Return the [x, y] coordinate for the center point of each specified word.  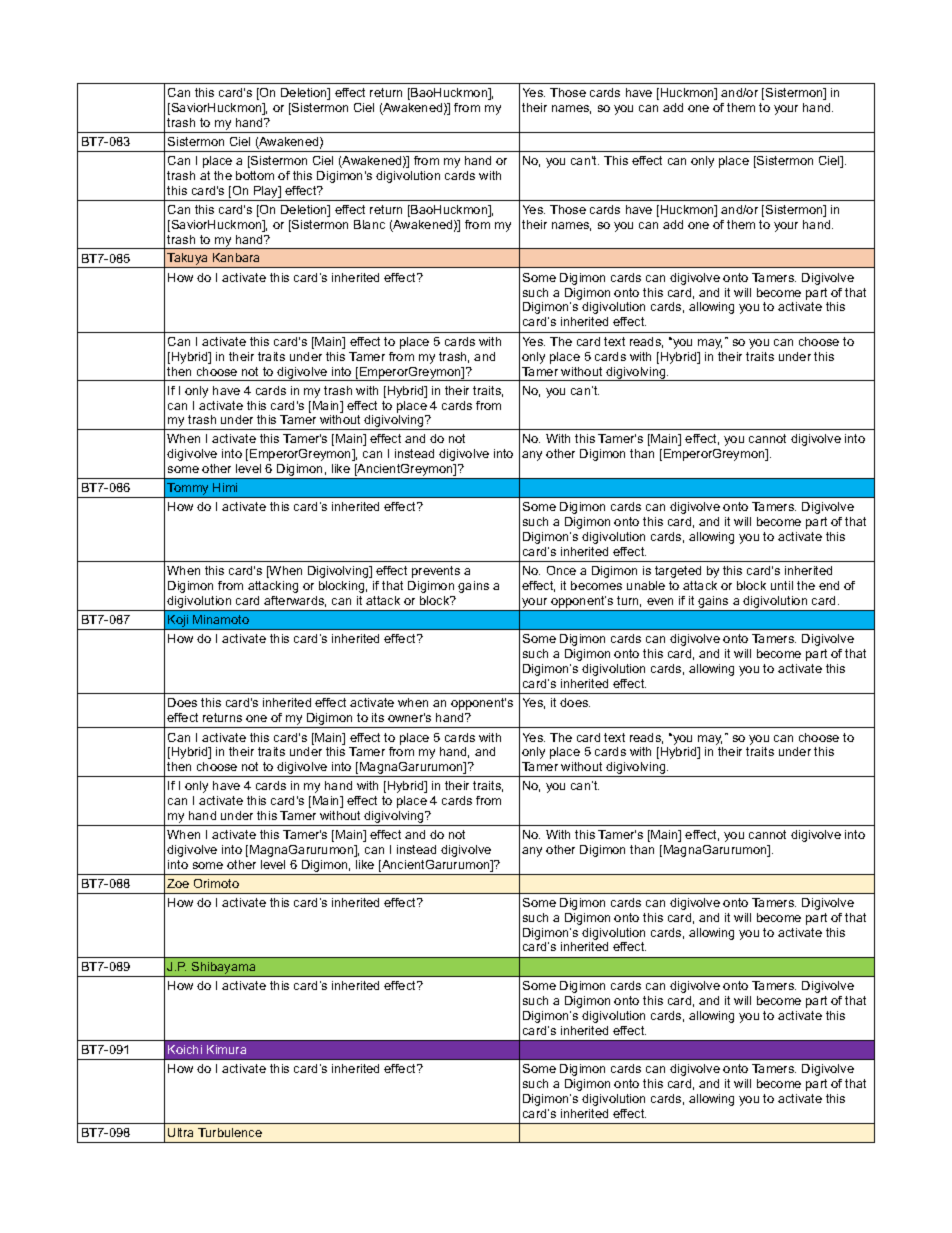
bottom [255, 175]
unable [646, 585]
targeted [678, 572]
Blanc [369, 224]
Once [561, 570]
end [829, 585]
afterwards [295, 601]
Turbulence [230, 1132]
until [782, 585]
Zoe [178, 883]
